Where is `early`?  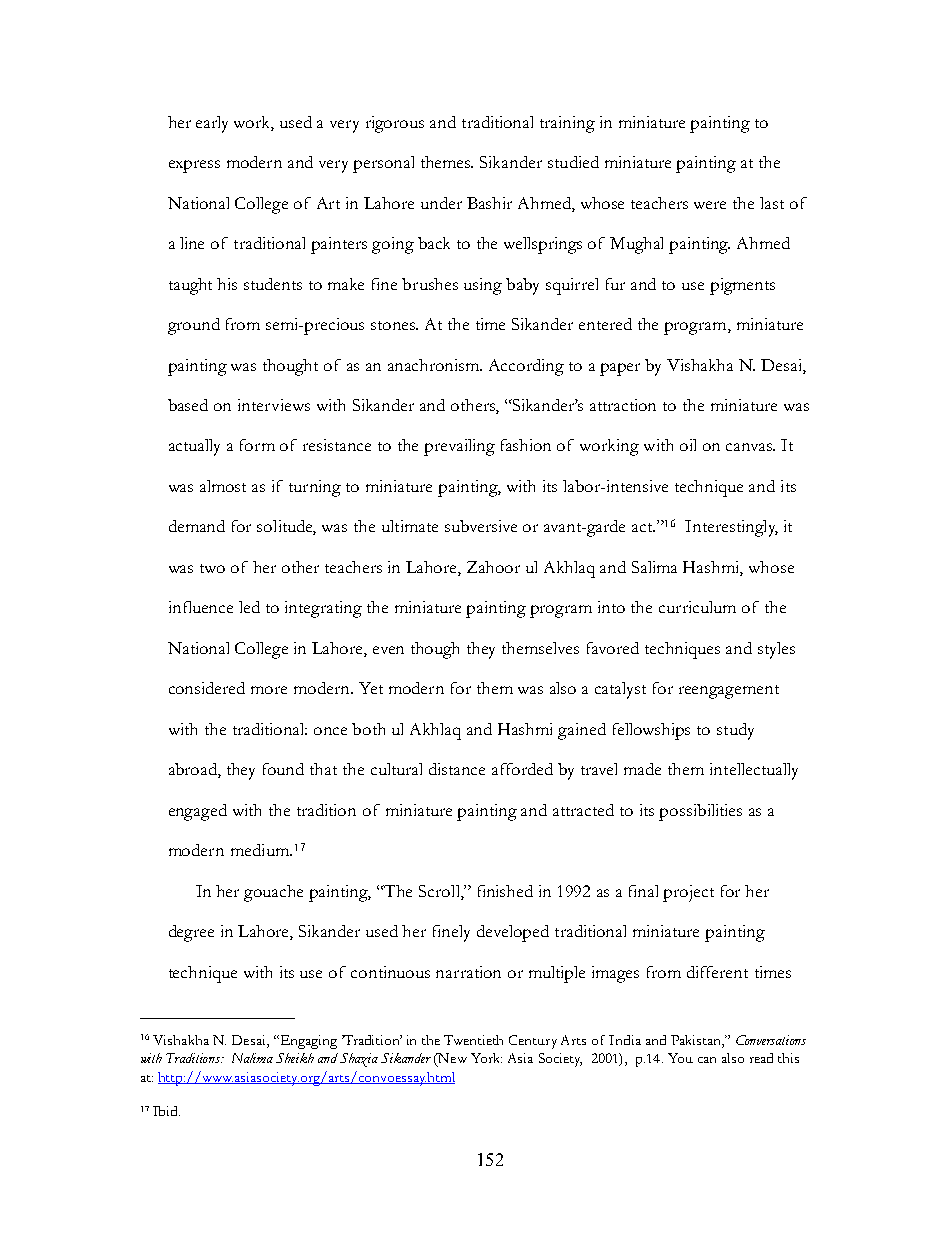 early is located at coordinates (212, 124).
